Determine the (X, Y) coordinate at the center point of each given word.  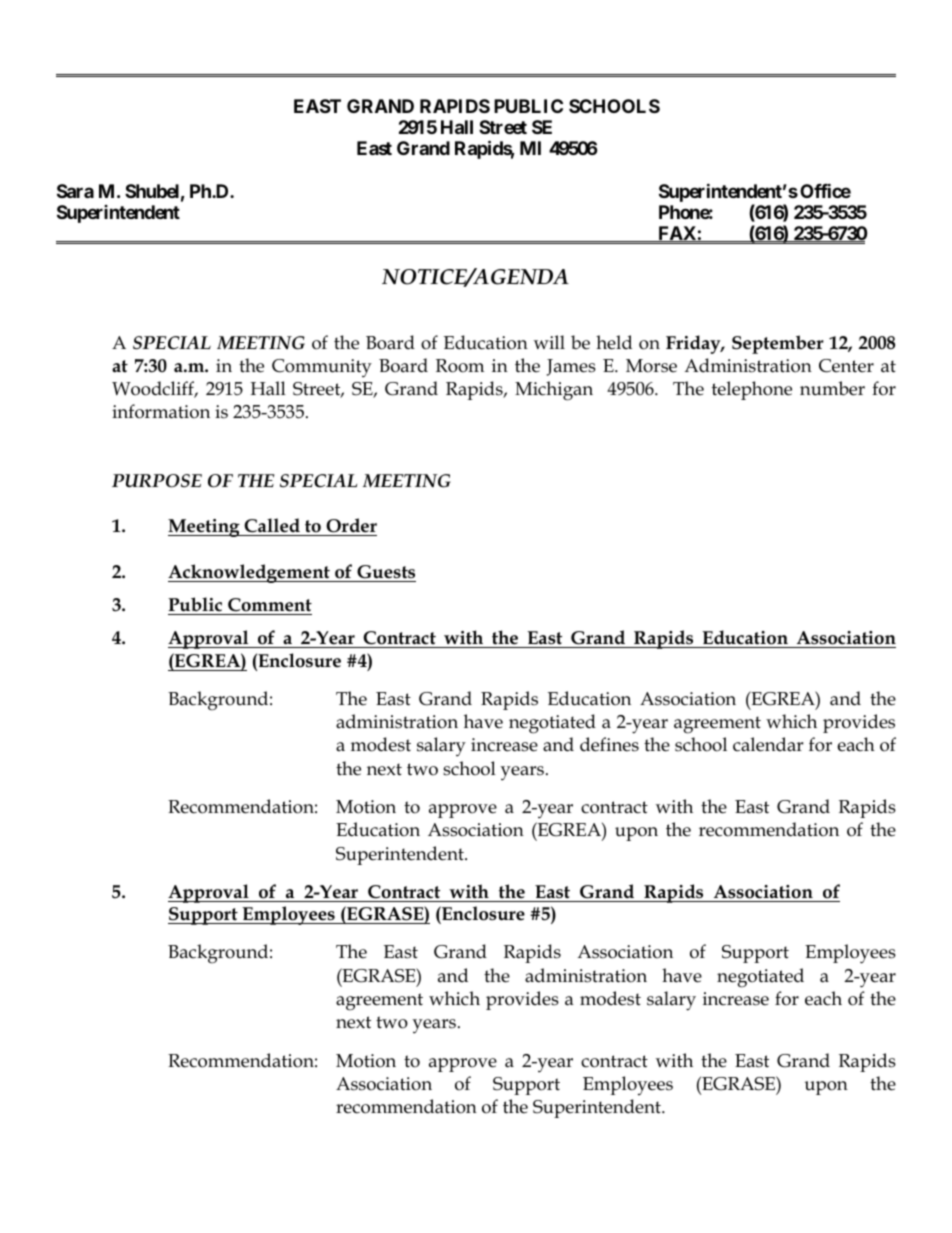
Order (351, 525)
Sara (75, 191)
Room (460, 366)
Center (846, 366)
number (832, 388)
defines (609, 744)
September (778, 344)
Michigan (554, 391)
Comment (270, 605)
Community (322, 368)
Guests (386, 572)
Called (272, 525)
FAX (677, 234)
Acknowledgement (250, 573)
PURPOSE (157, 481)
